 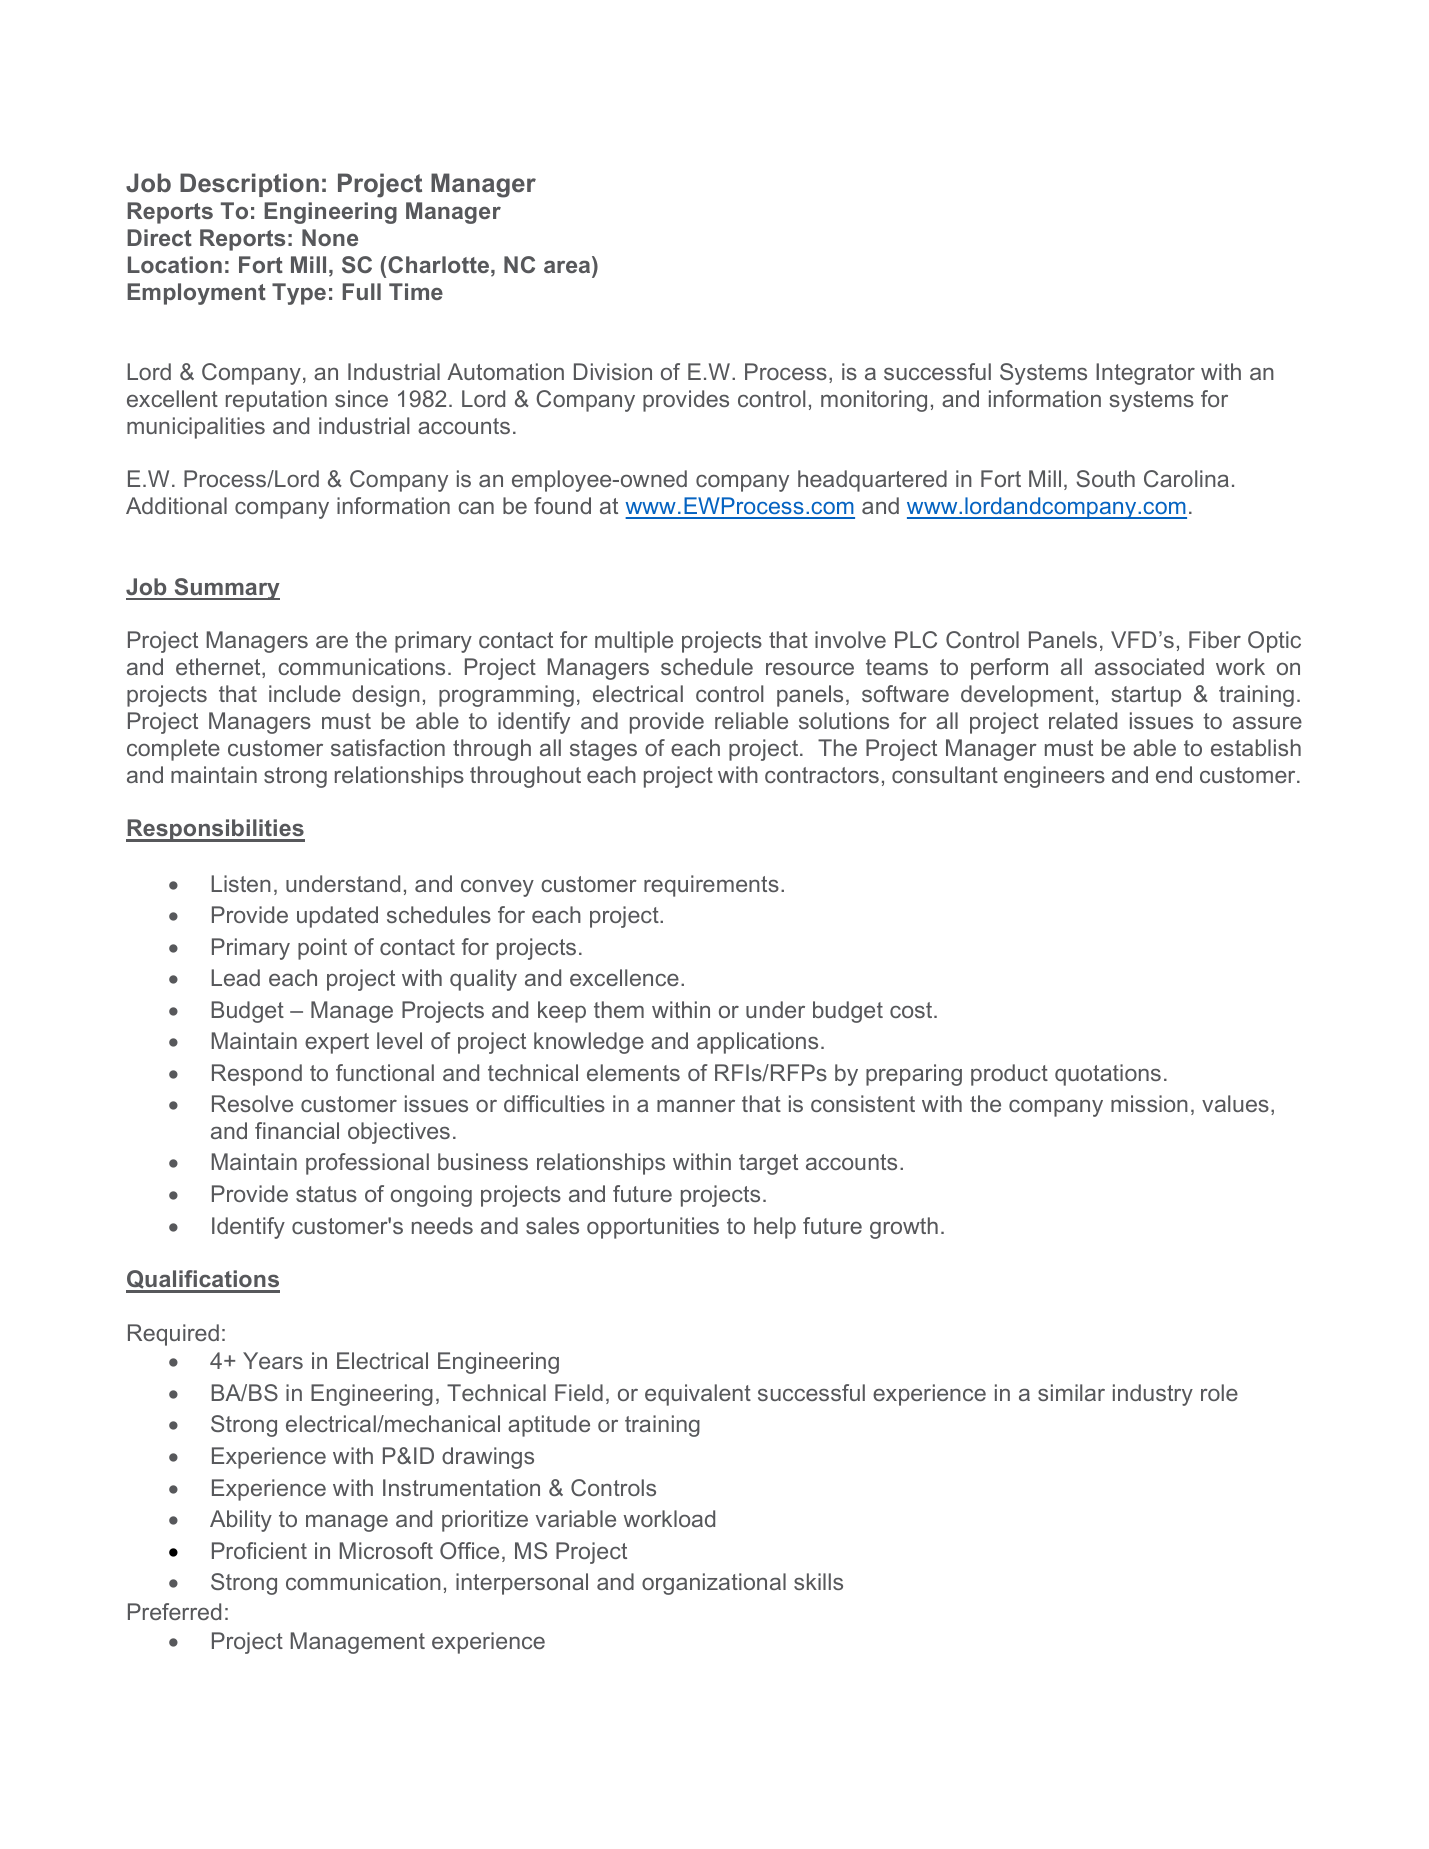 I want to click on Integrator, so click(x=1145, y=374).
